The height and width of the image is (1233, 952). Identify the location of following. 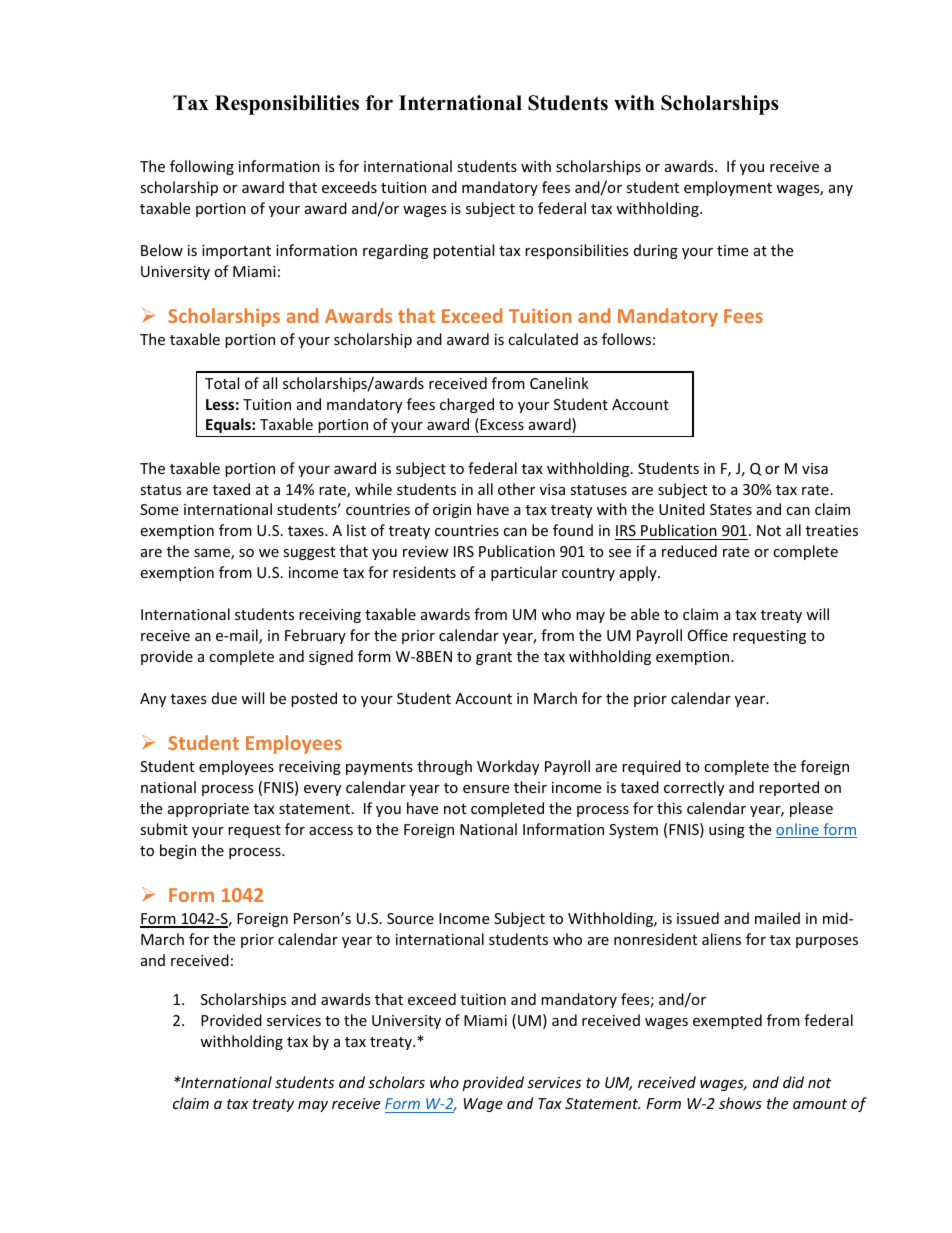
(202, 167).
